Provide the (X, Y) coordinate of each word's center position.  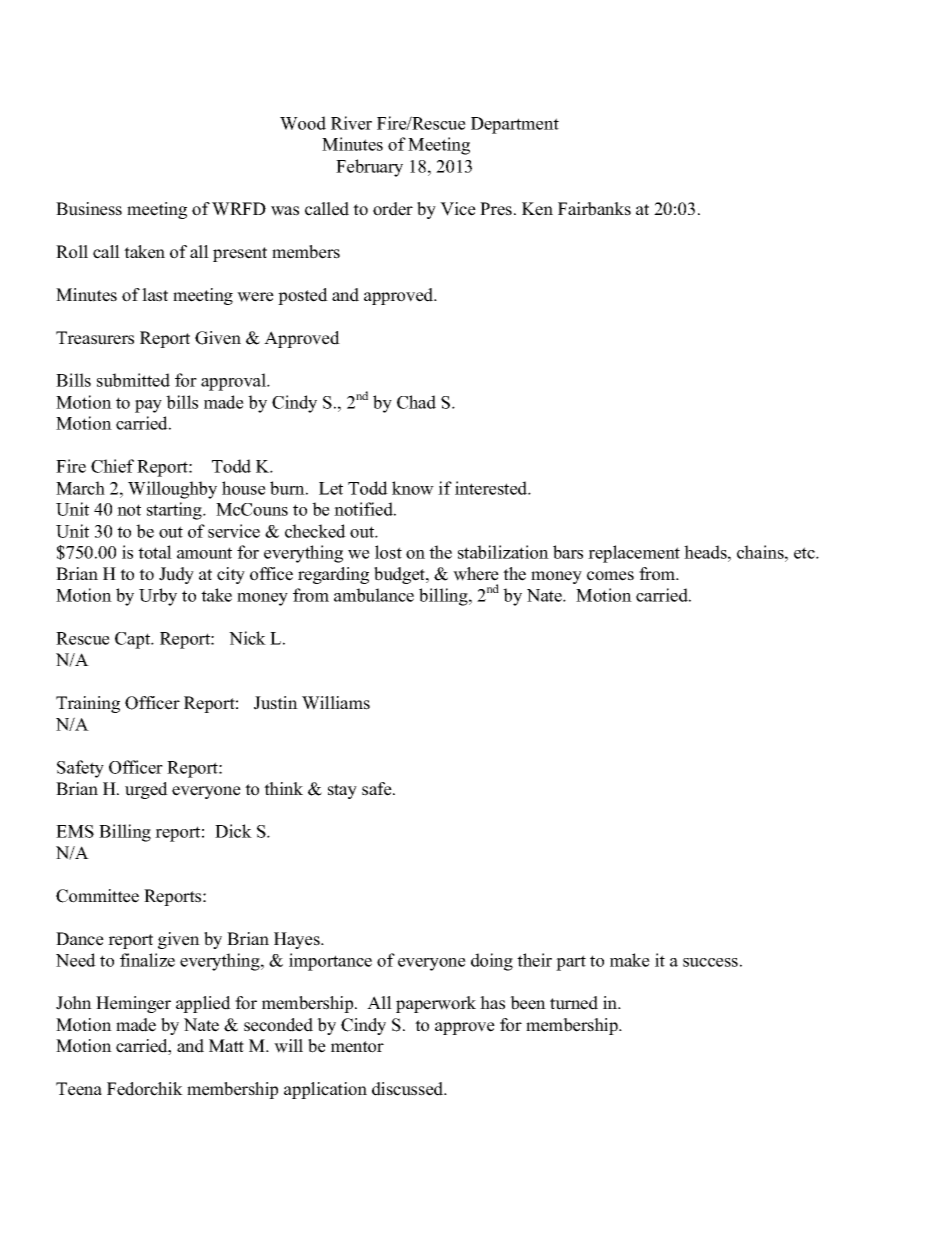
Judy (176, 575)
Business (89, 209)
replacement (634, 554)
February (369, 168)
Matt (226, 1045)
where (476, 574)
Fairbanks (594, 209)
